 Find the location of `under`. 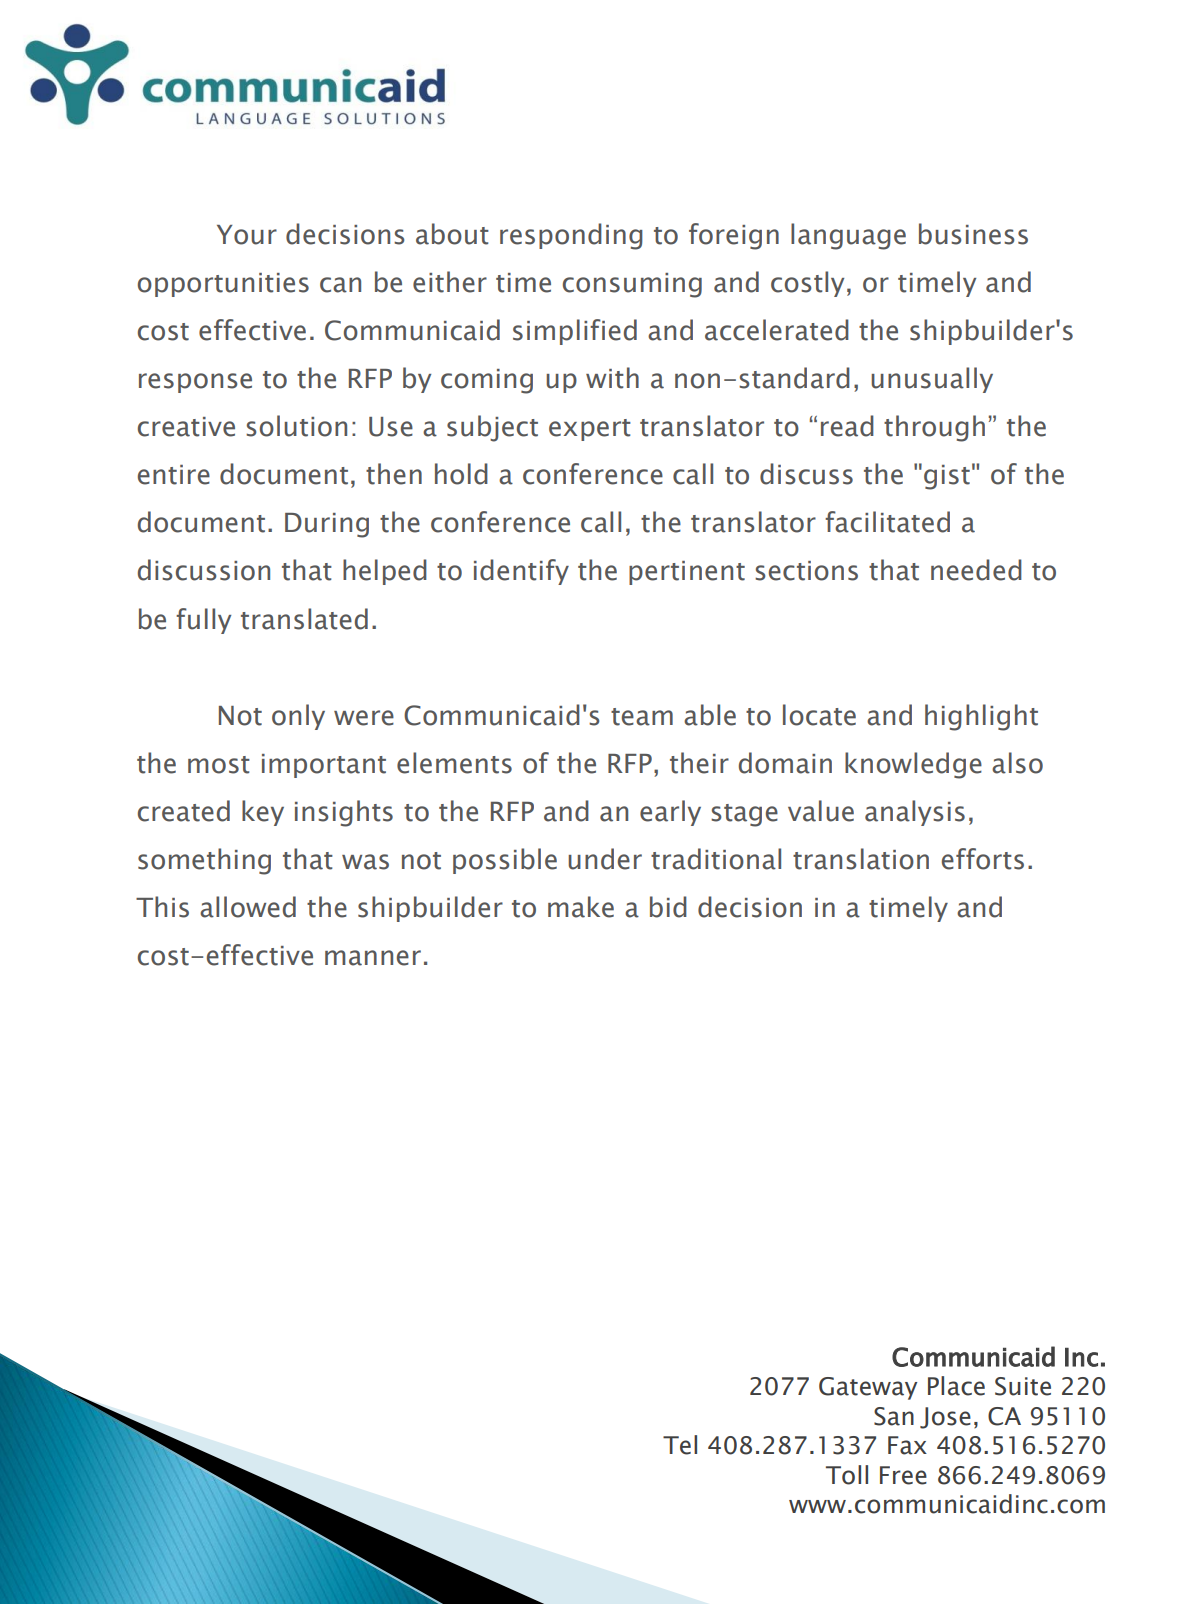

under is located at coordinates (605, 859).
